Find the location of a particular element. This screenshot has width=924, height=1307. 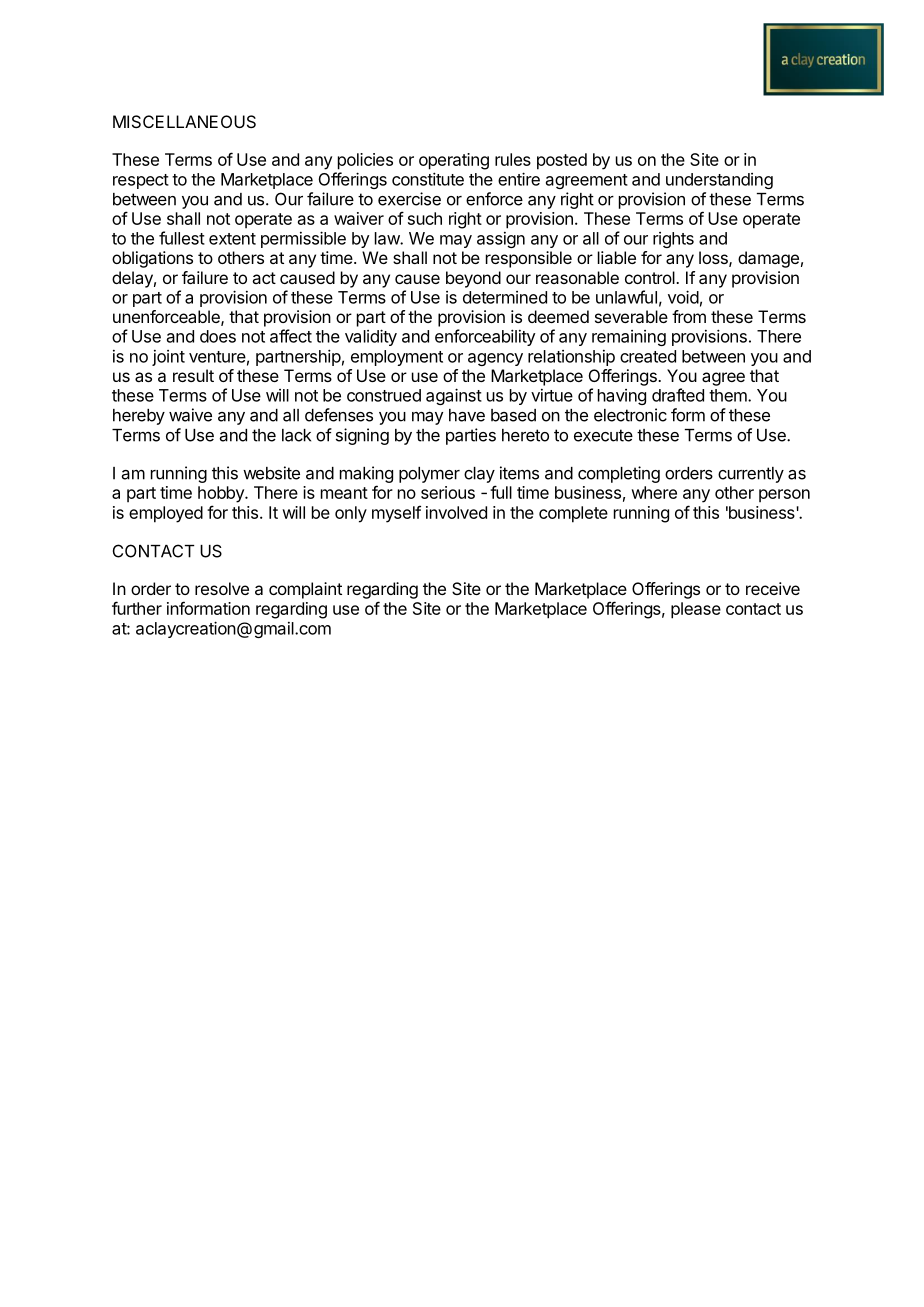

hobby is located at coordinates (222, 494).
